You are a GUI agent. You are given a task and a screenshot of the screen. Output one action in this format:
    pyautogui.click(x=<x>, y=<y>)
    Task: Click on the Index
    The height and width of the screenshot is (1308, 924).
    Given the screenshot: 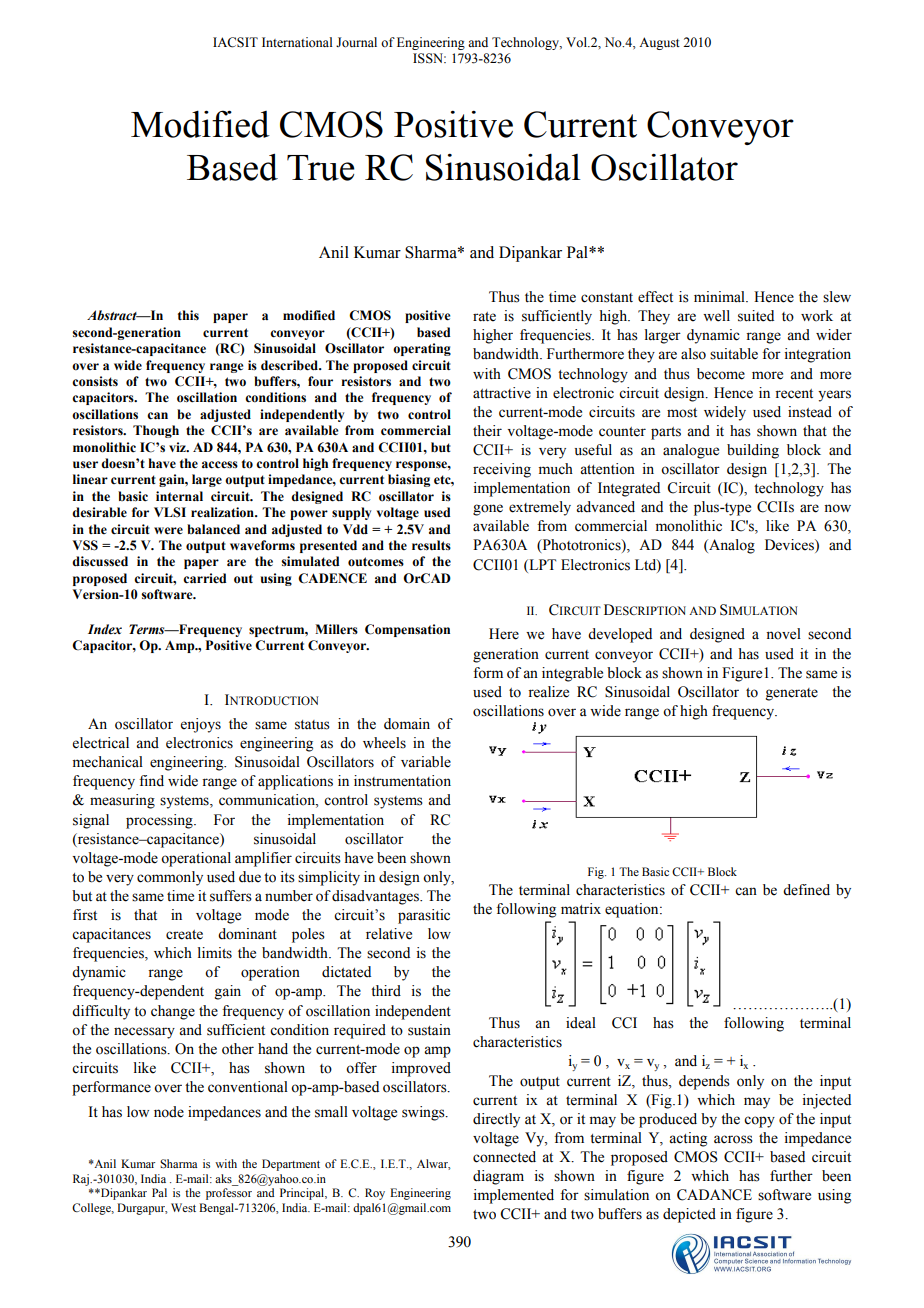 What is the action you would take?
    pyautogui.click(x=105, y=629)
